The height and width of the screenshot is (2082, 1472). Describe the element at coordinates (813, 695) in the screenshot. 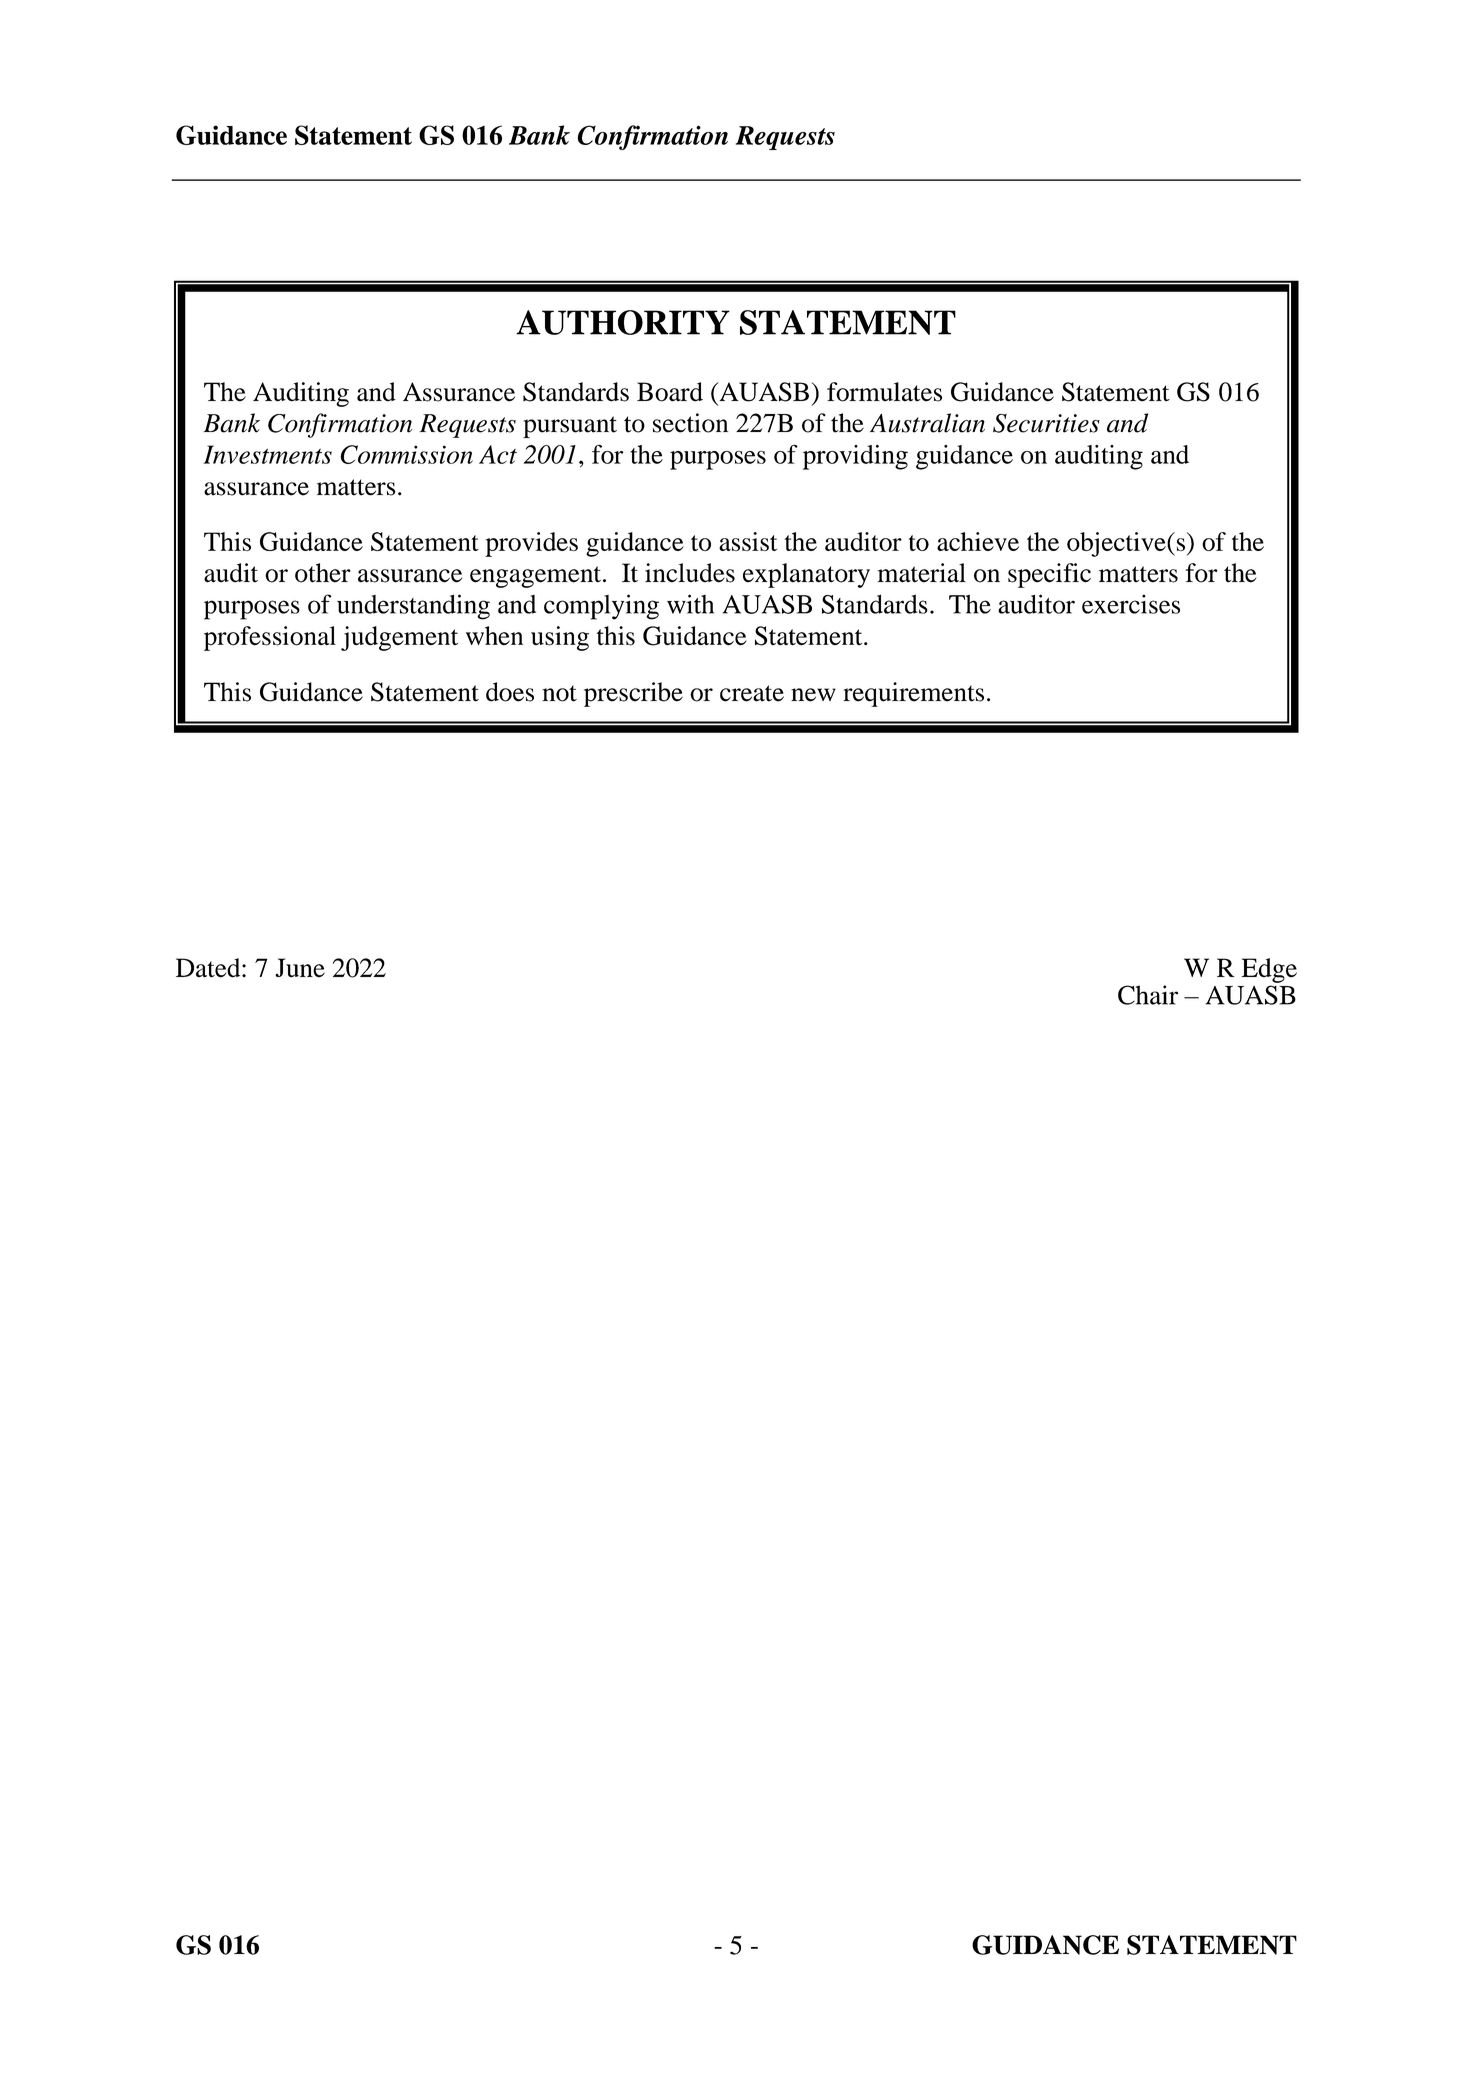

I see `new` at that location.
